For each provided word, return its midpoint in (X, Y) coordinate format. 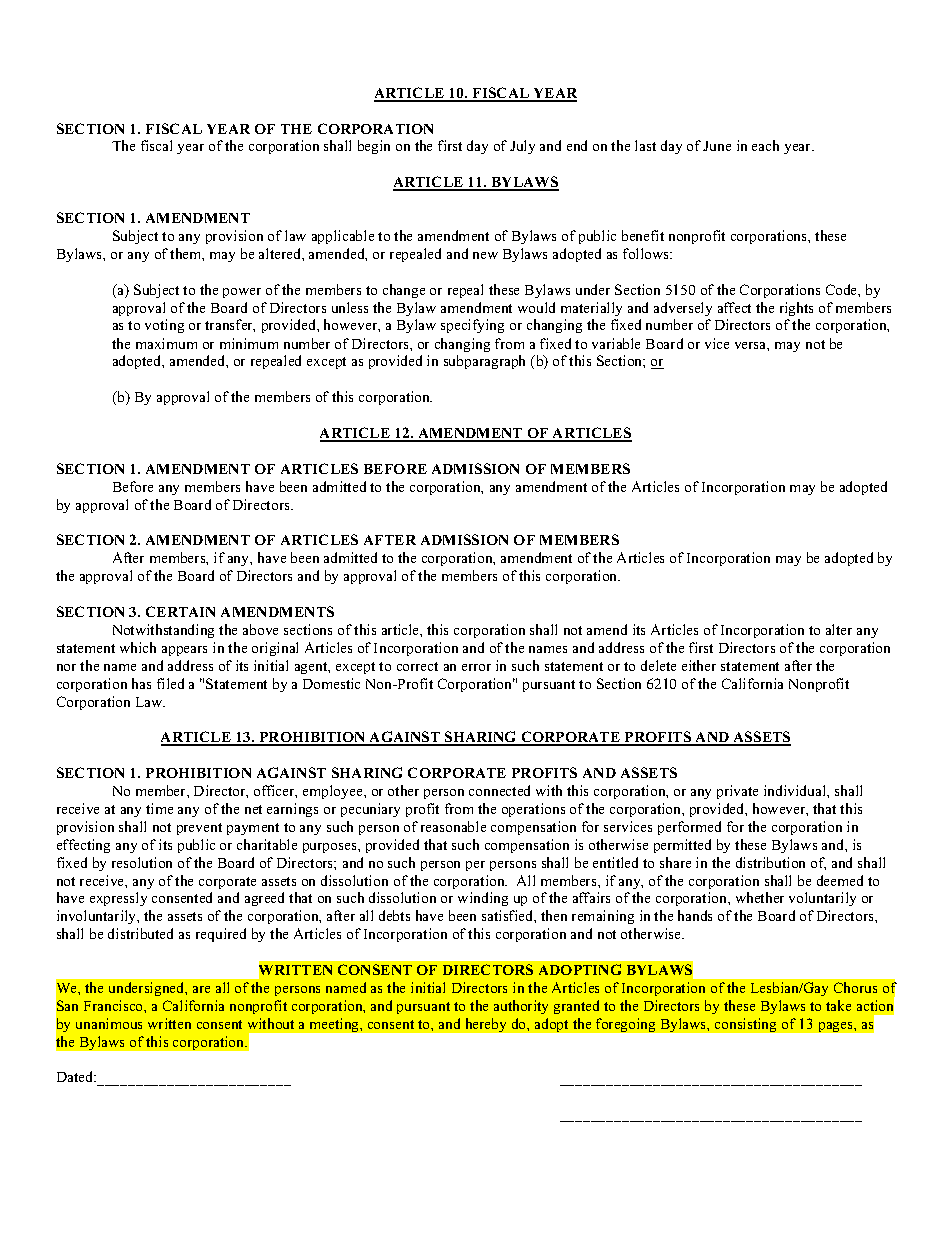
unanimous (109, 1023)
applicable (343, 237)
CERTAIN (180, 611)
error (476, 667)
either (699, 665)
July (522, 147)
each (765, 145)
